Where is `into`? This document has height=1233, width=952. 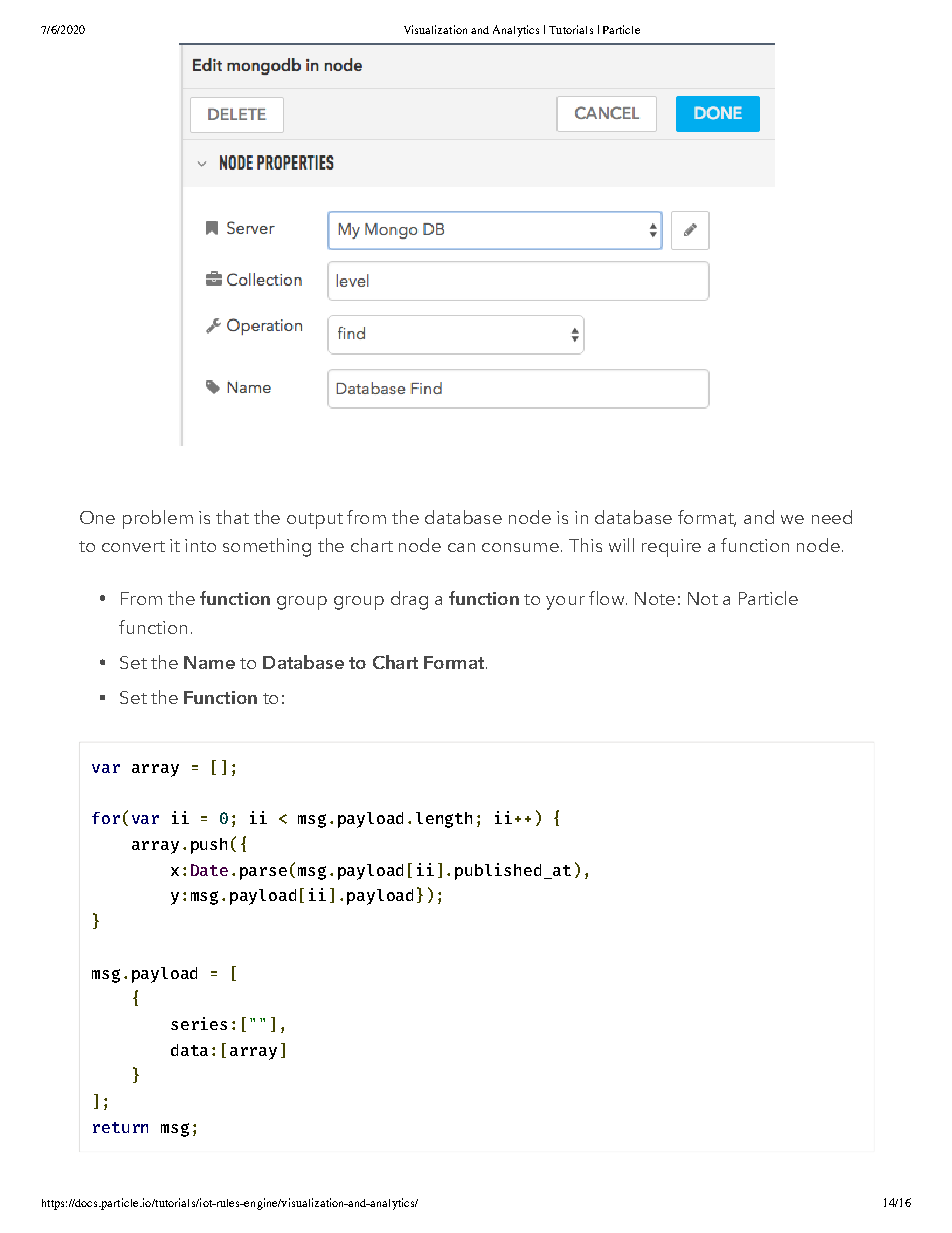
into is located at coordinates (200, 545).
